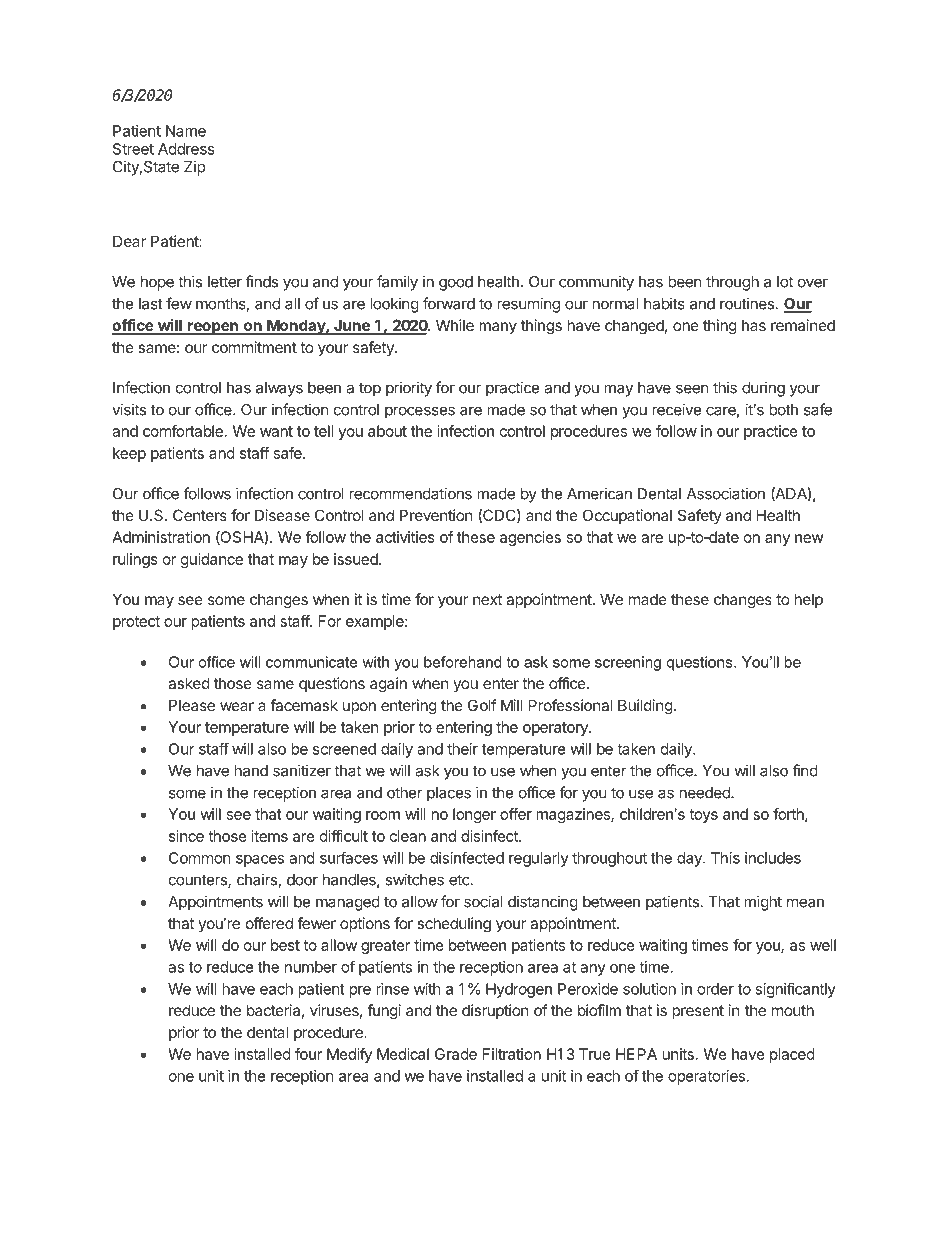  I want to click on processes, so click(420, 412).
